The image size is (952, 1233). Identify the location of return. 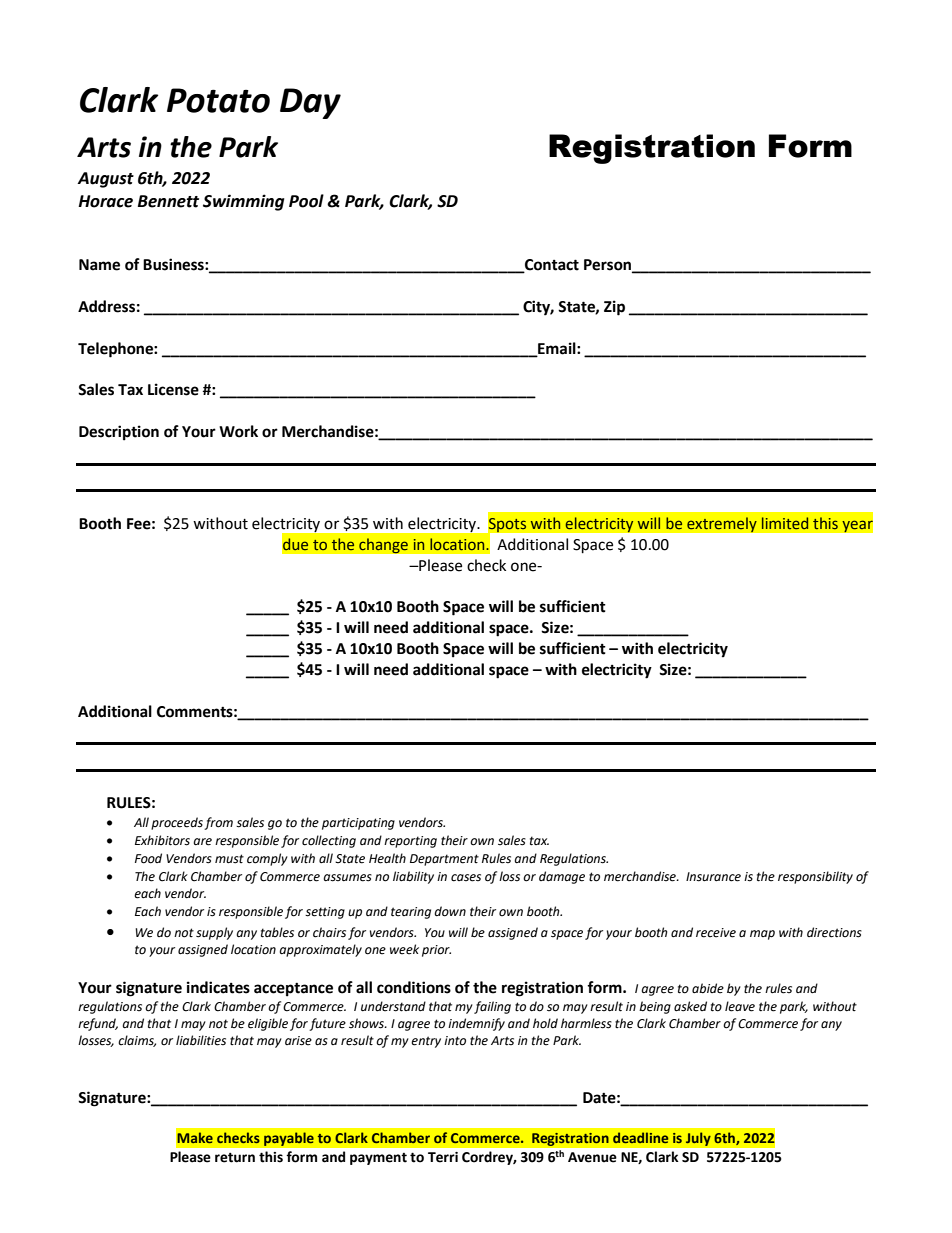
(235, 1158).
